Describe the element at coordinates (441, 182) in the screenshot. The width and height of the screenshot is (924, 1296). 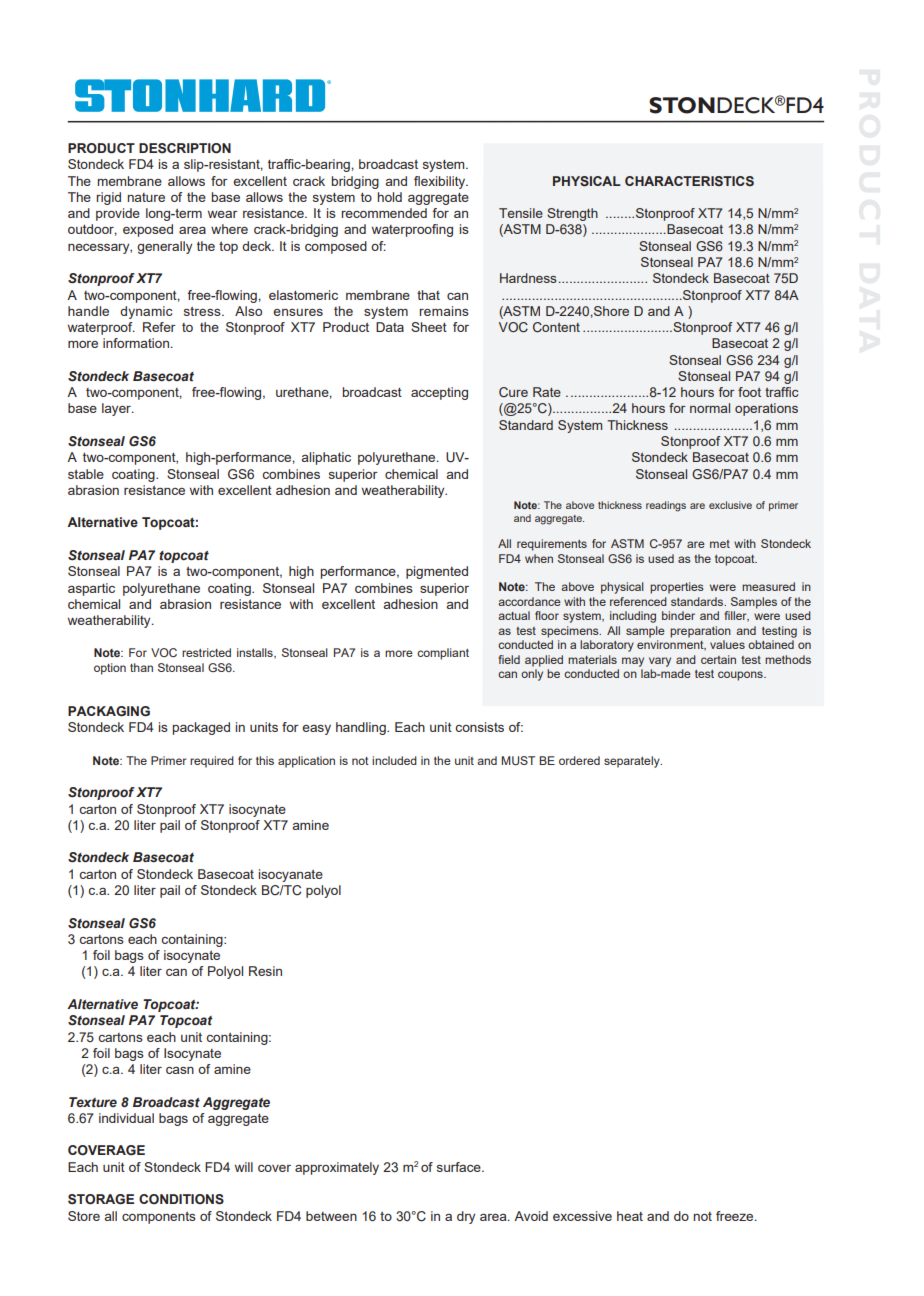
I see `flexibility` at that location.
